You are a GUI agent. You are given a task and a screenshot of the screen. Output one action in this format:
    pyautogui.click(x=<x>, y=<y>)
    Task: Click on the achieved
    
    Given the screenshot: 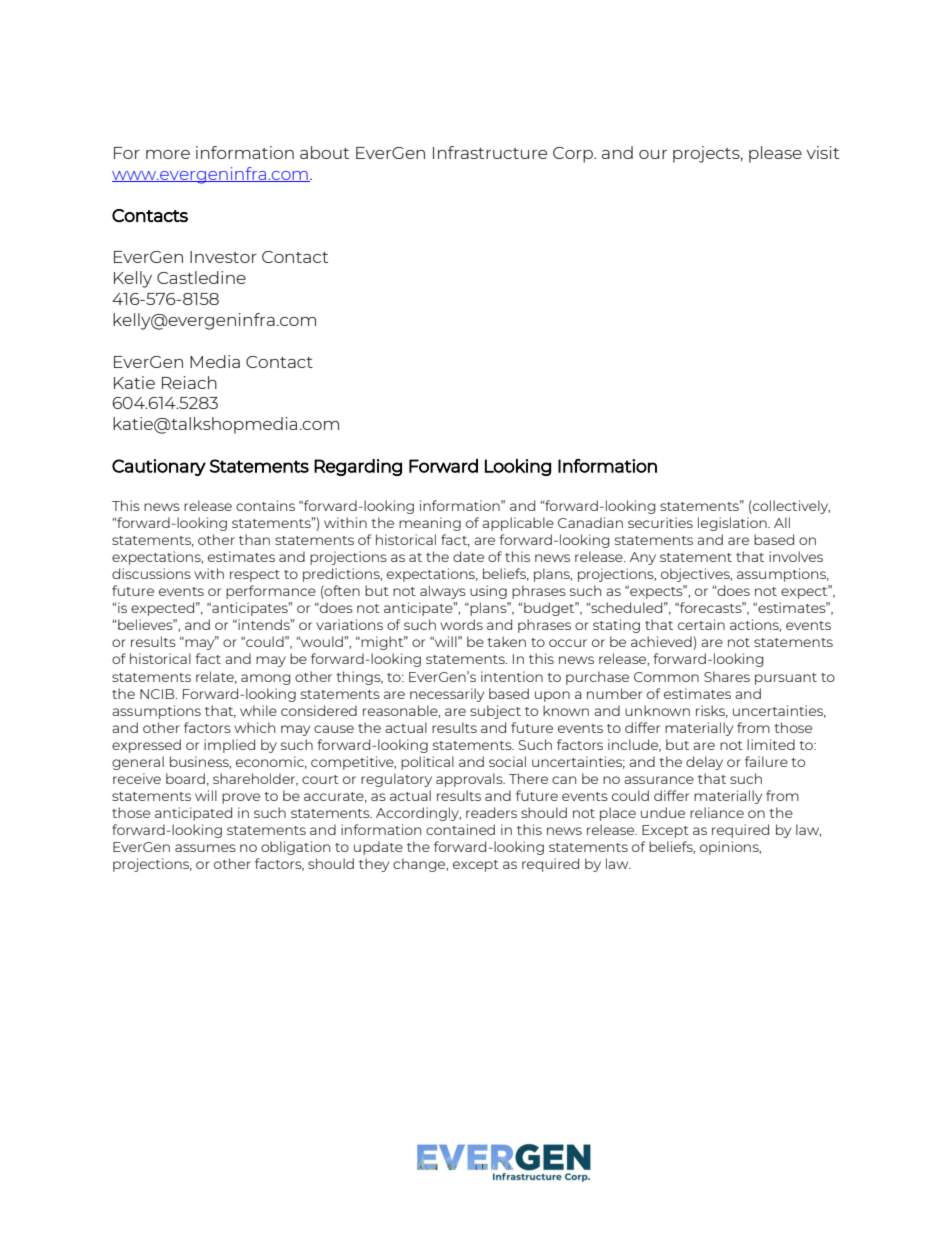 What is the action you would take?
    pyautogui.click(x=661, y=641)
